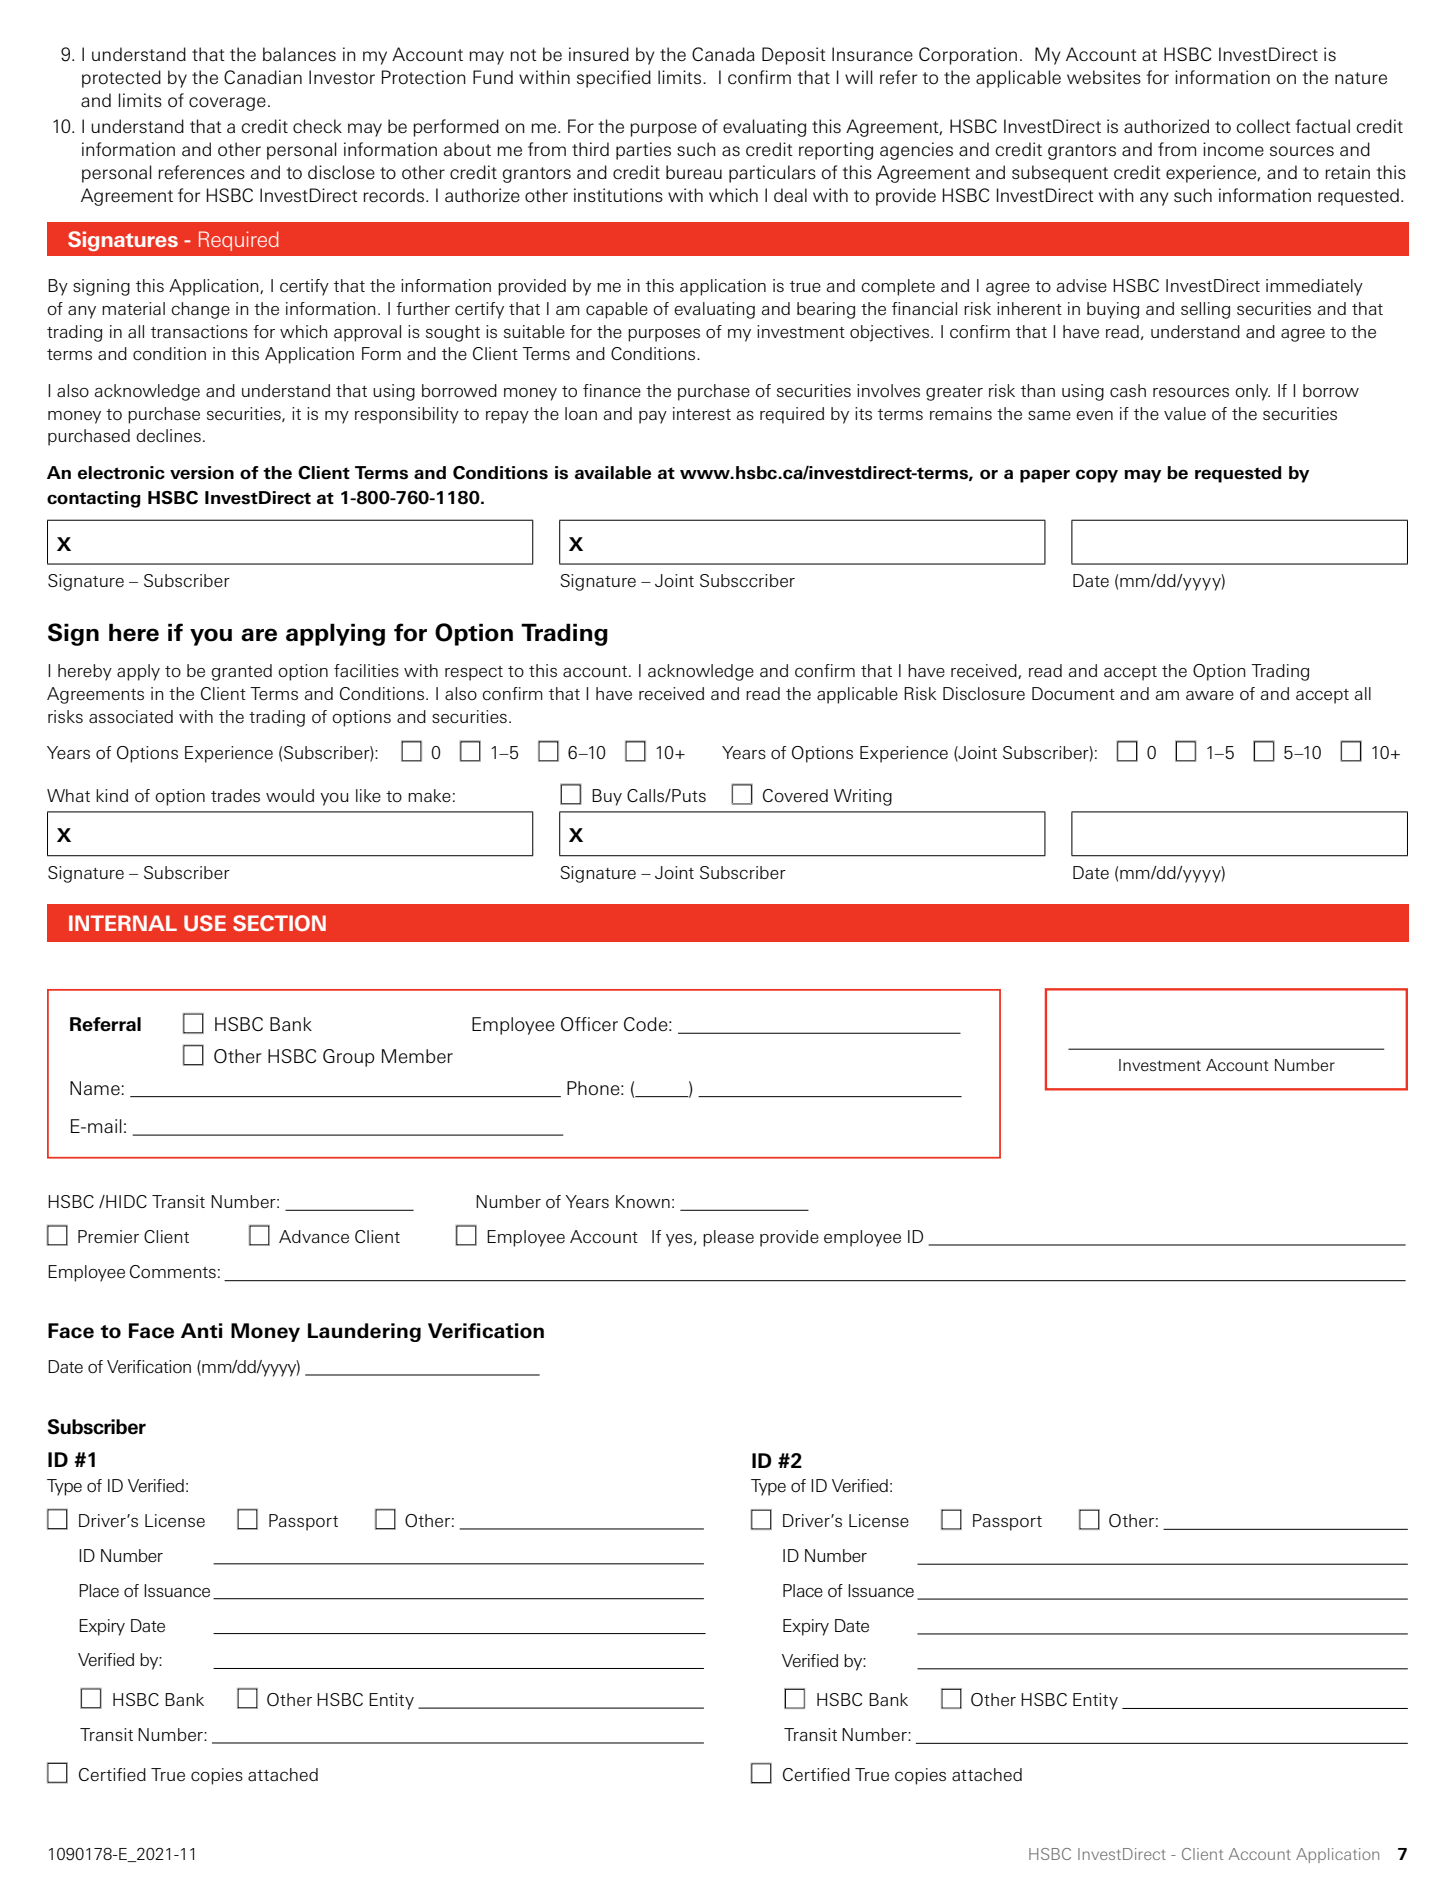 This screenshot has width=1455, height=1883. What do you see at coordinates (643, 1201) in the screenshot?
I see `Known` at bounding box center [643, 1201].
